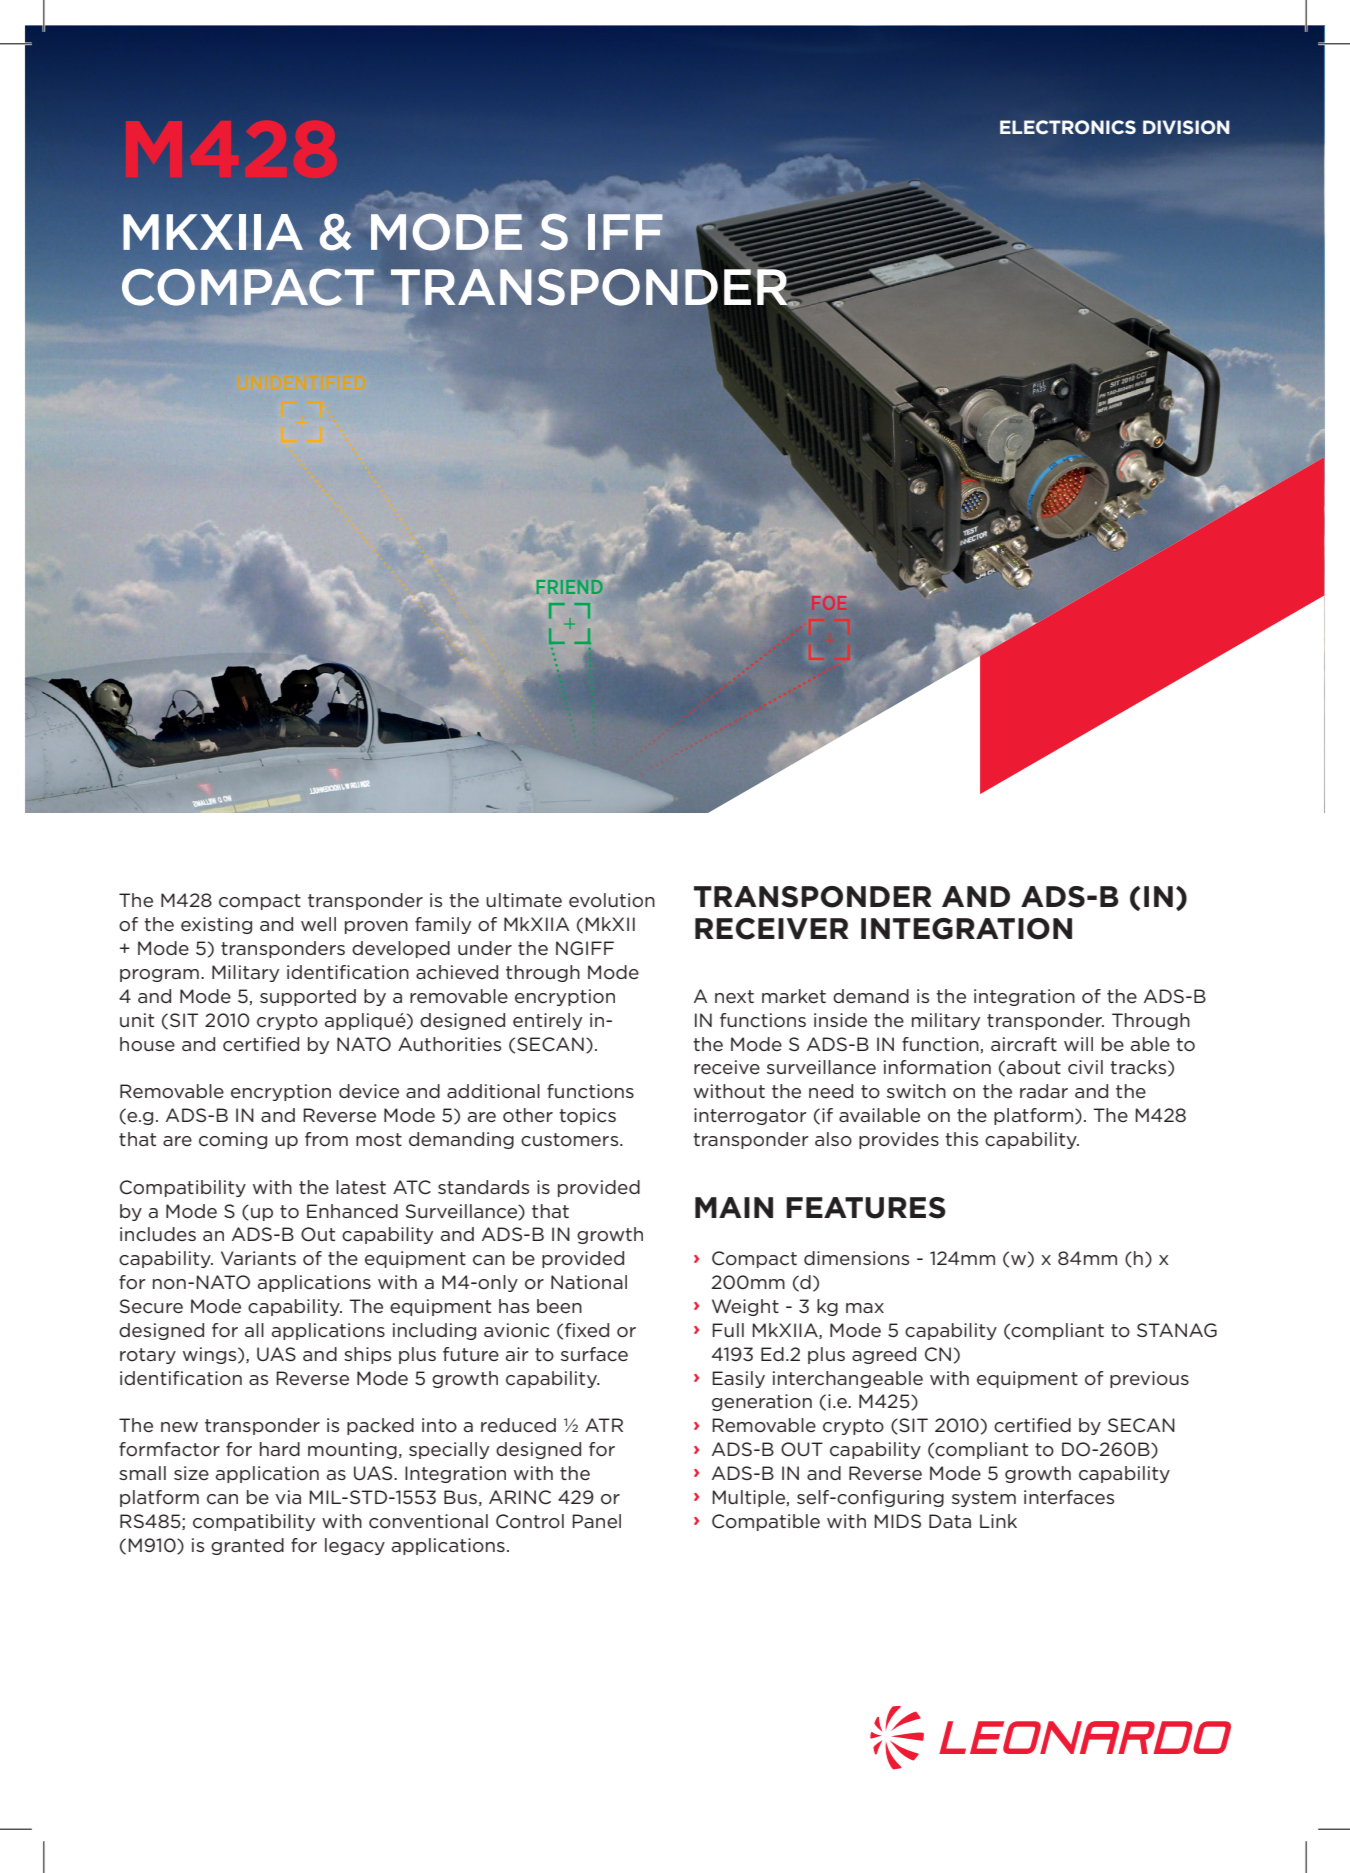  What do you see at coordinates (1186, 127) in the screenshot?
I see `DIVISION` at bounding box center [1186, 127].
